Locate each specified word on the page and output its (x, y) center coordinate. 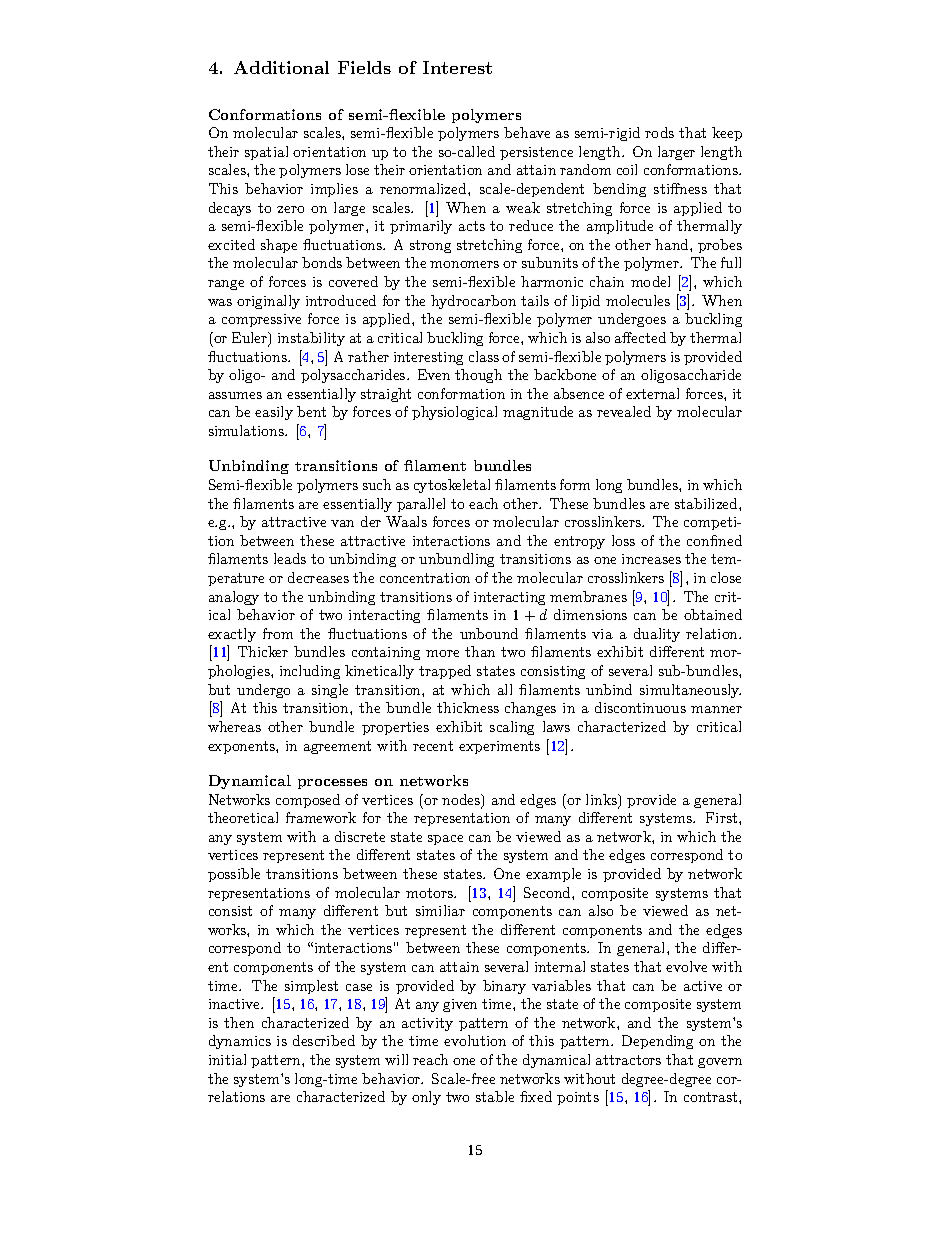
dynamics (240, 1042)
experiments (499, 747)
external (652, 393)
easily (274, 413)
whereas (234, 726)
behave (527, 132)
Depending (657, 1042)
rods (659, 132)
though (478, 376)
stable (495, 1096)
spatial (266, 153)
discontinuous (640, 707)
